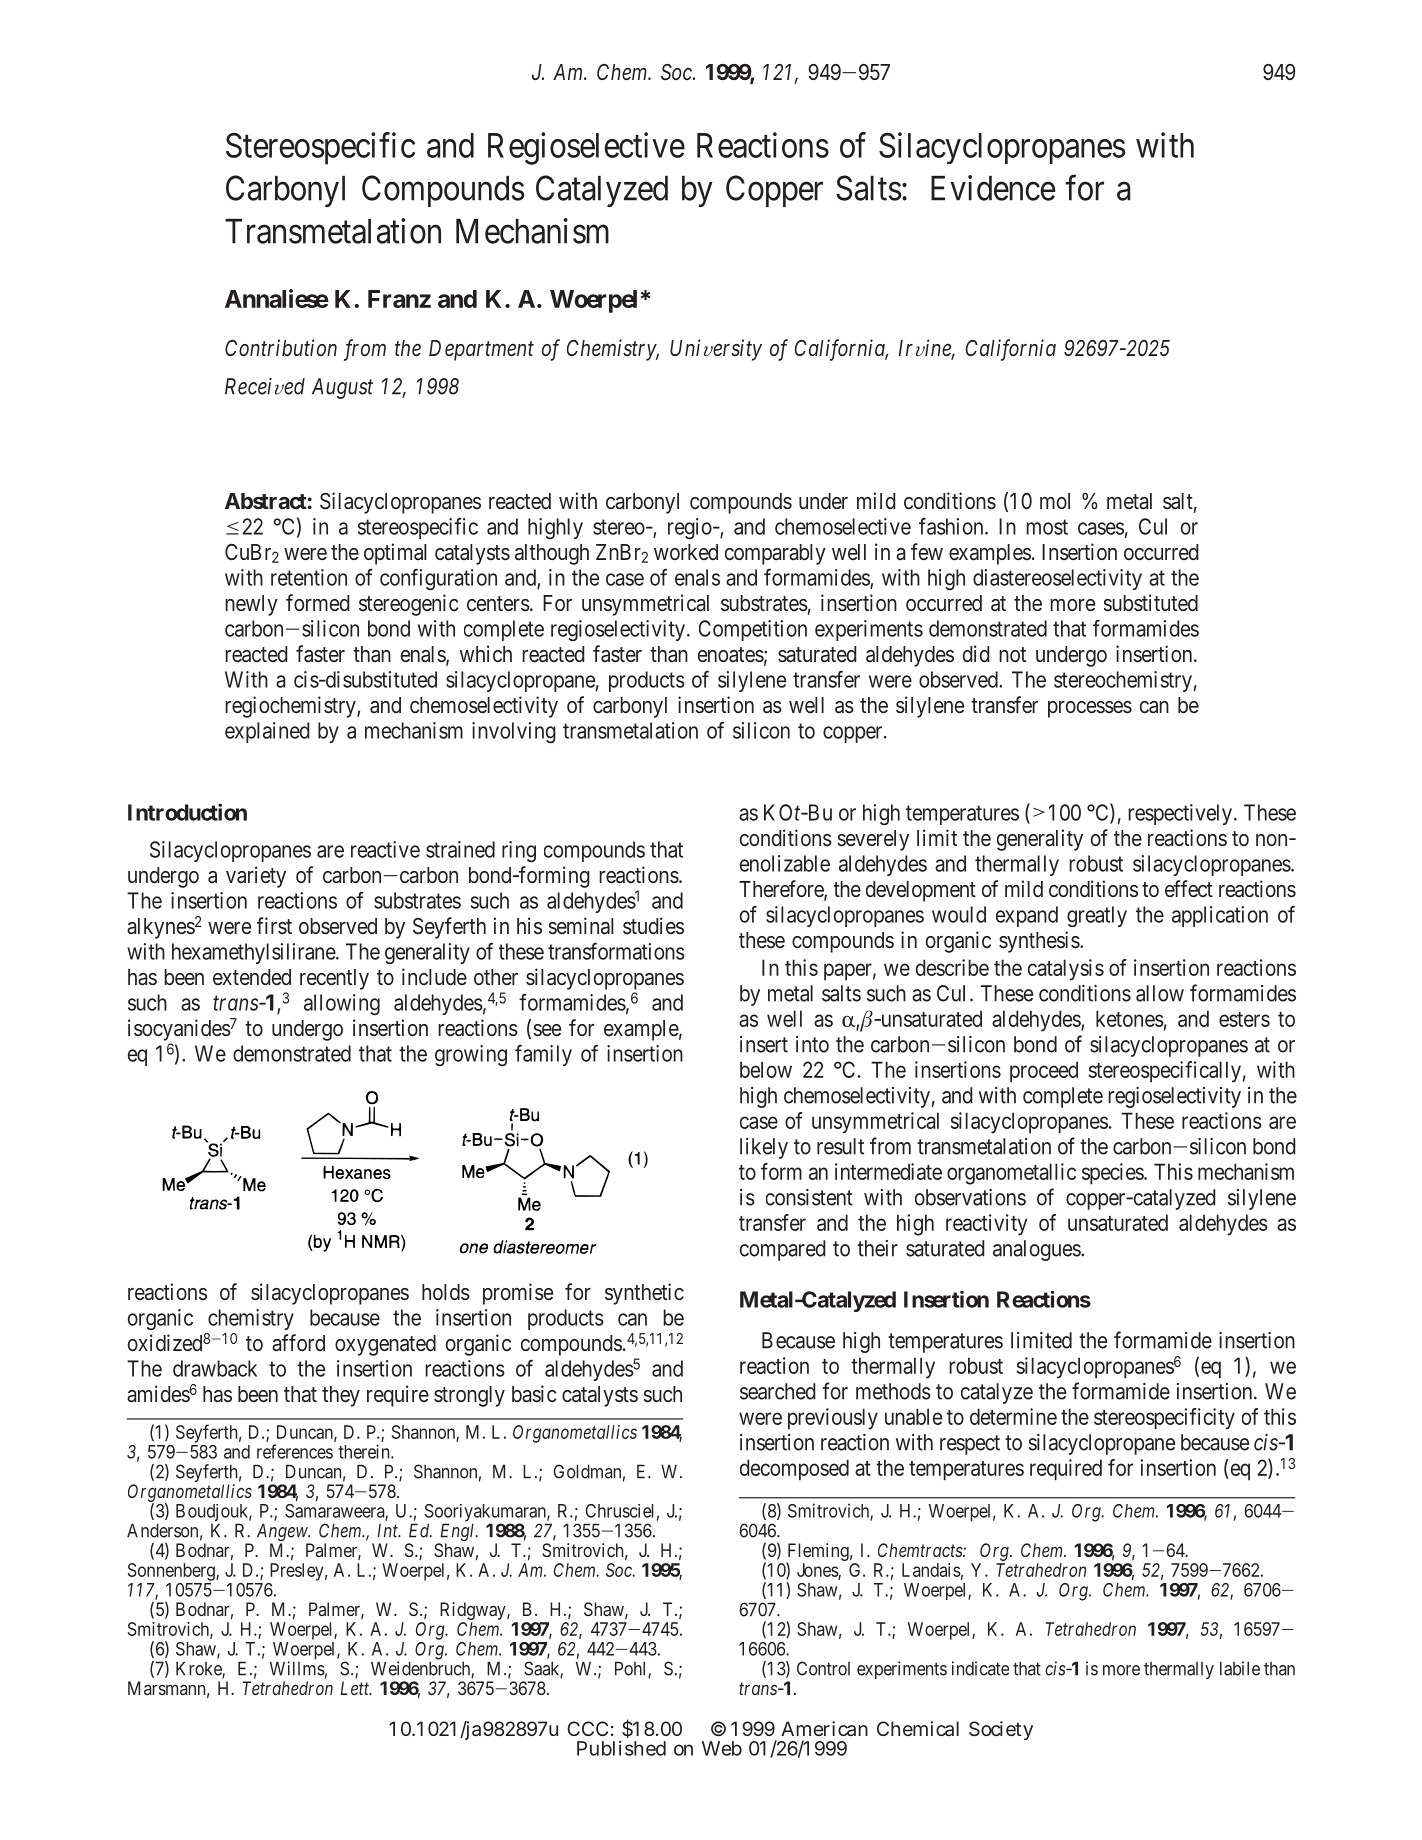 The width and height of the screenshot is (1422, 1840). Describe the element at coordinates (722, 1748) in the screenshot. I see `Web` at that location.
